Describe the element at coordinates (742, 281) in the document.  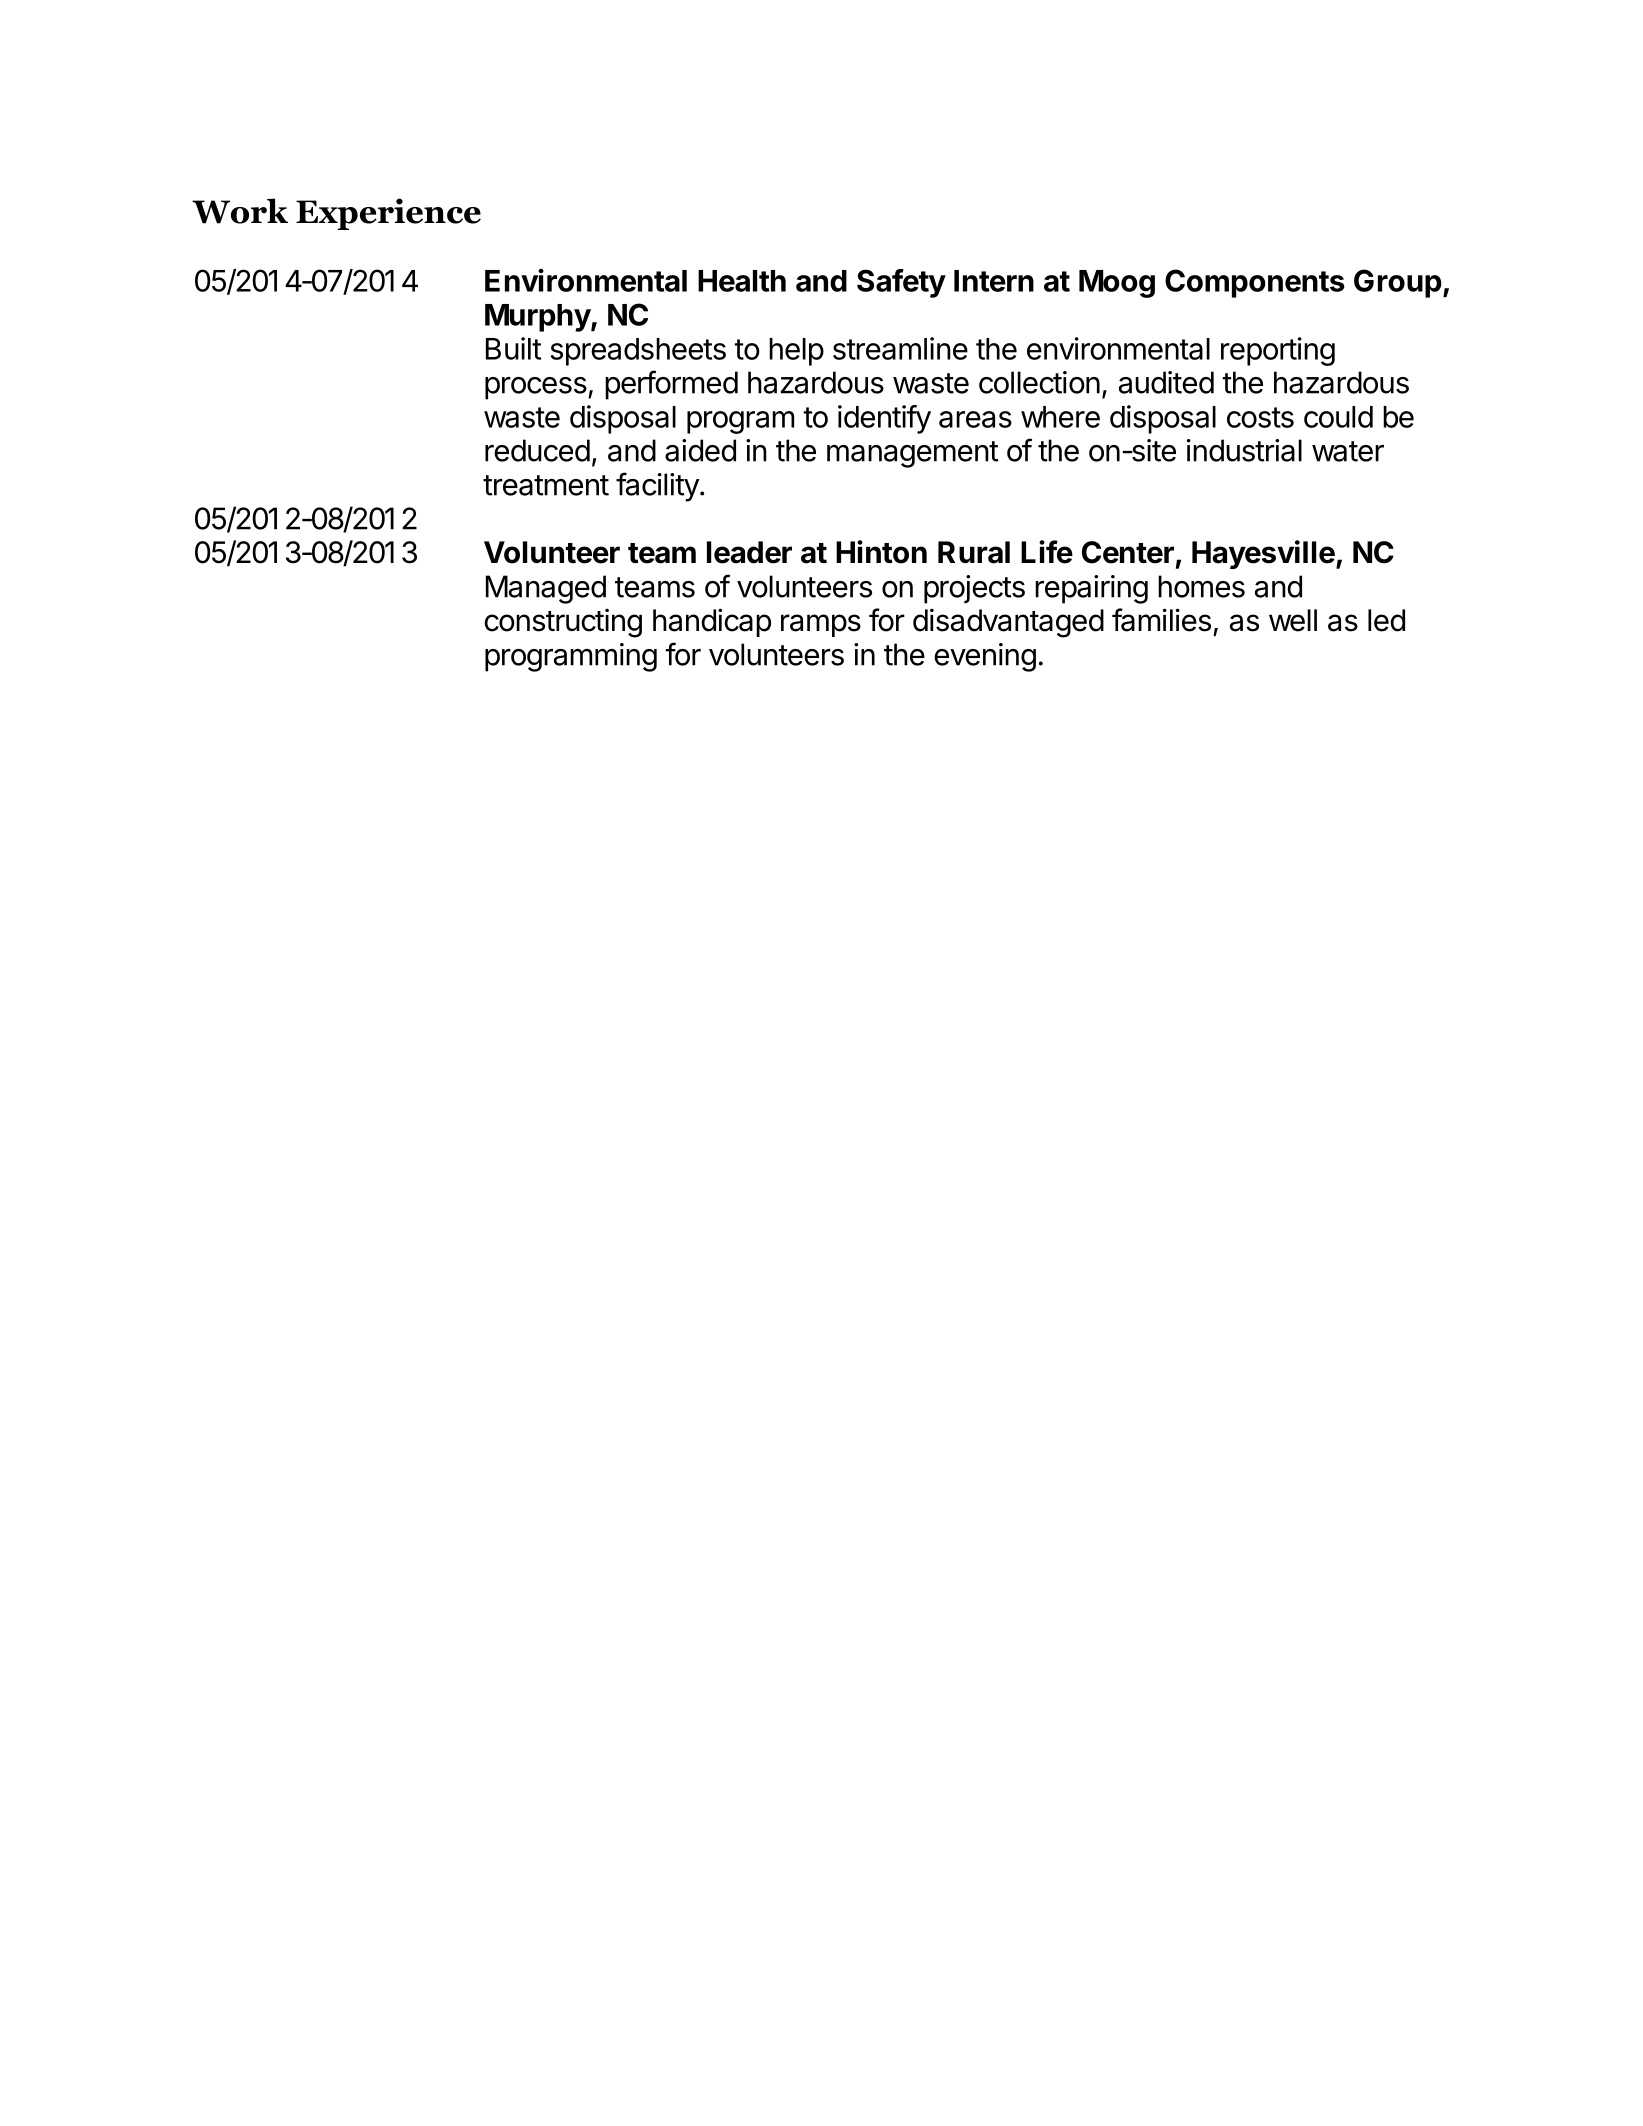
I see `Health` at that location.
